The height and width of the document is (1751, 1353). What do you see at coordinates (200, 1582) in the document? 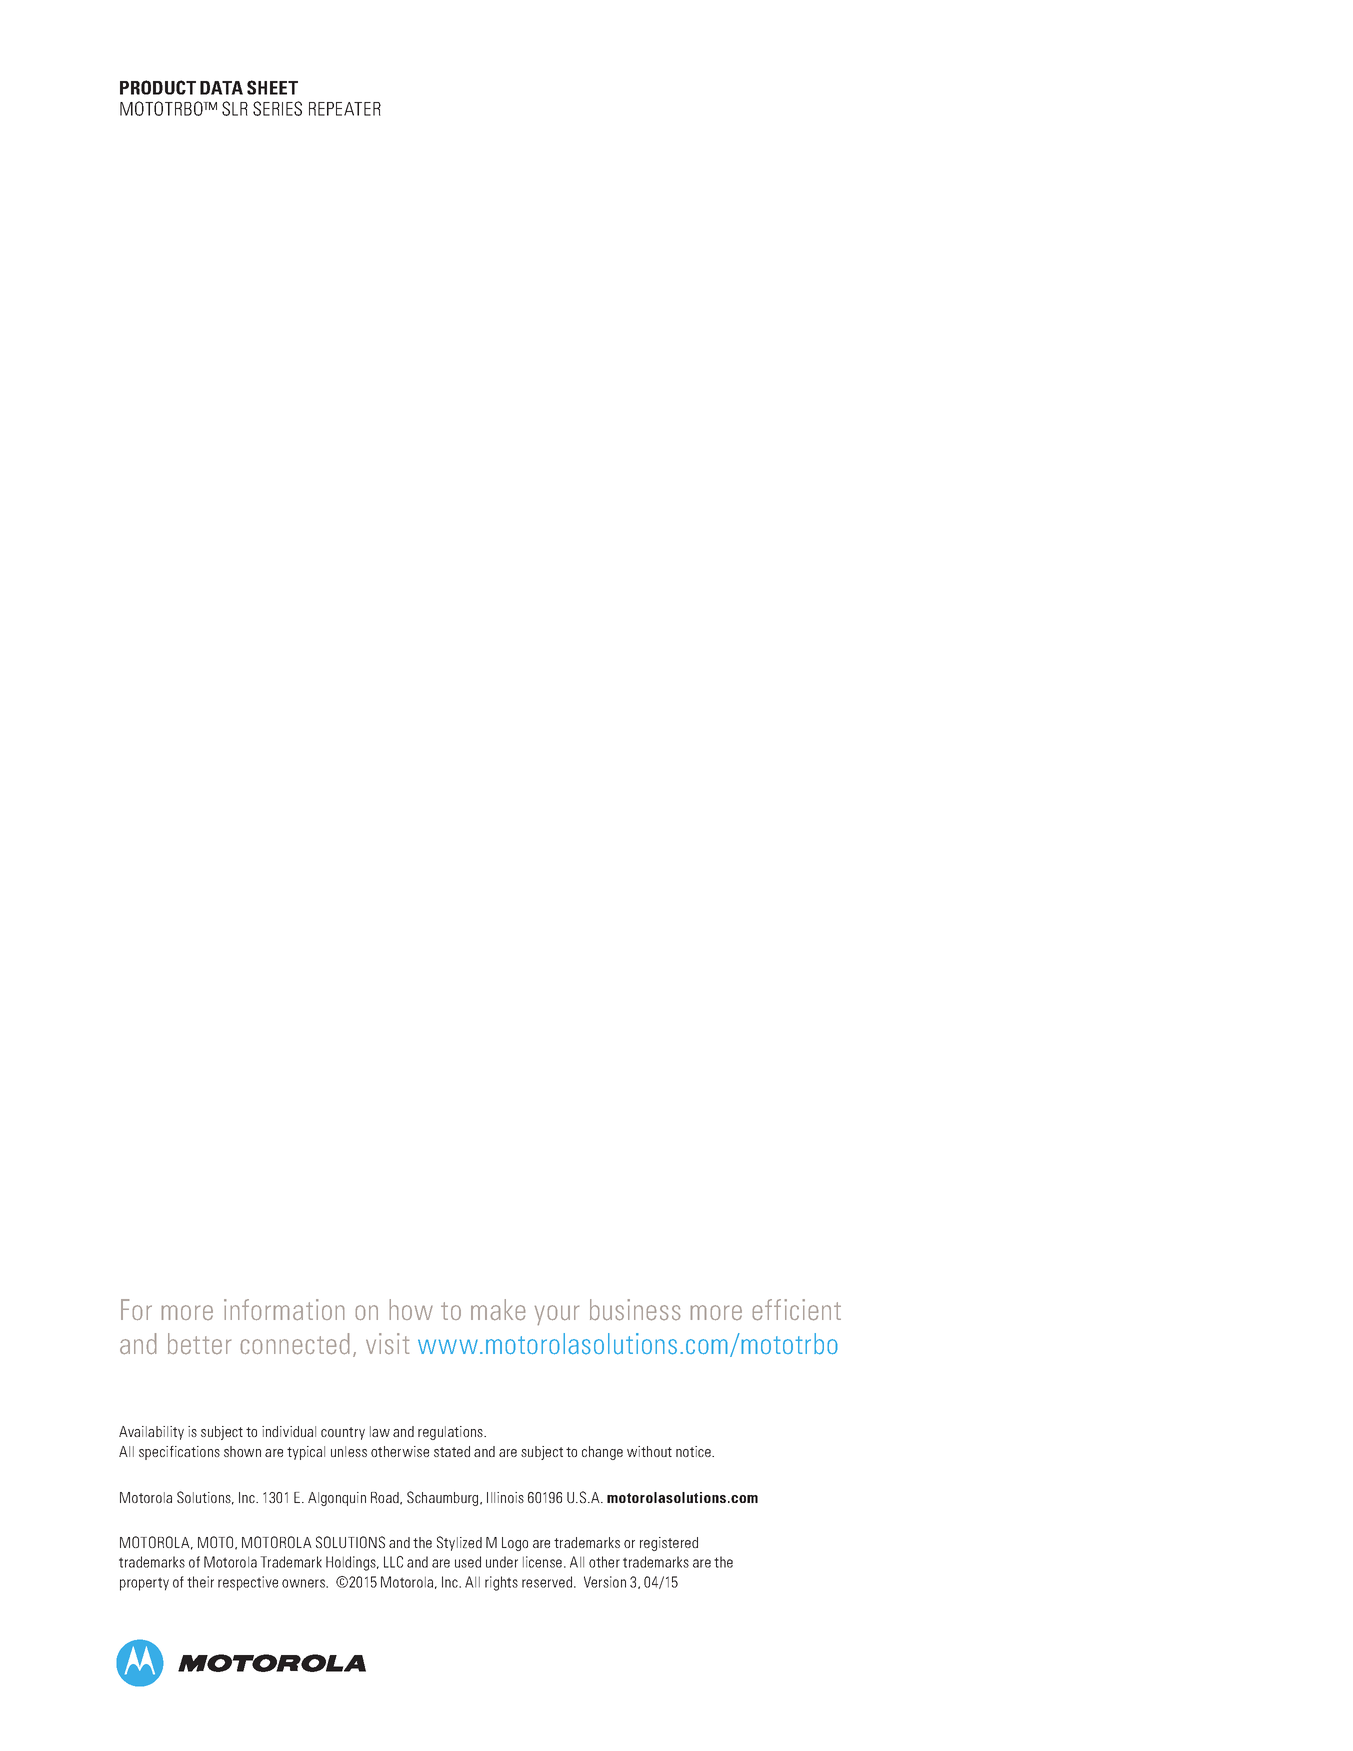
I see `their` at bounding box center [200, 1582].
